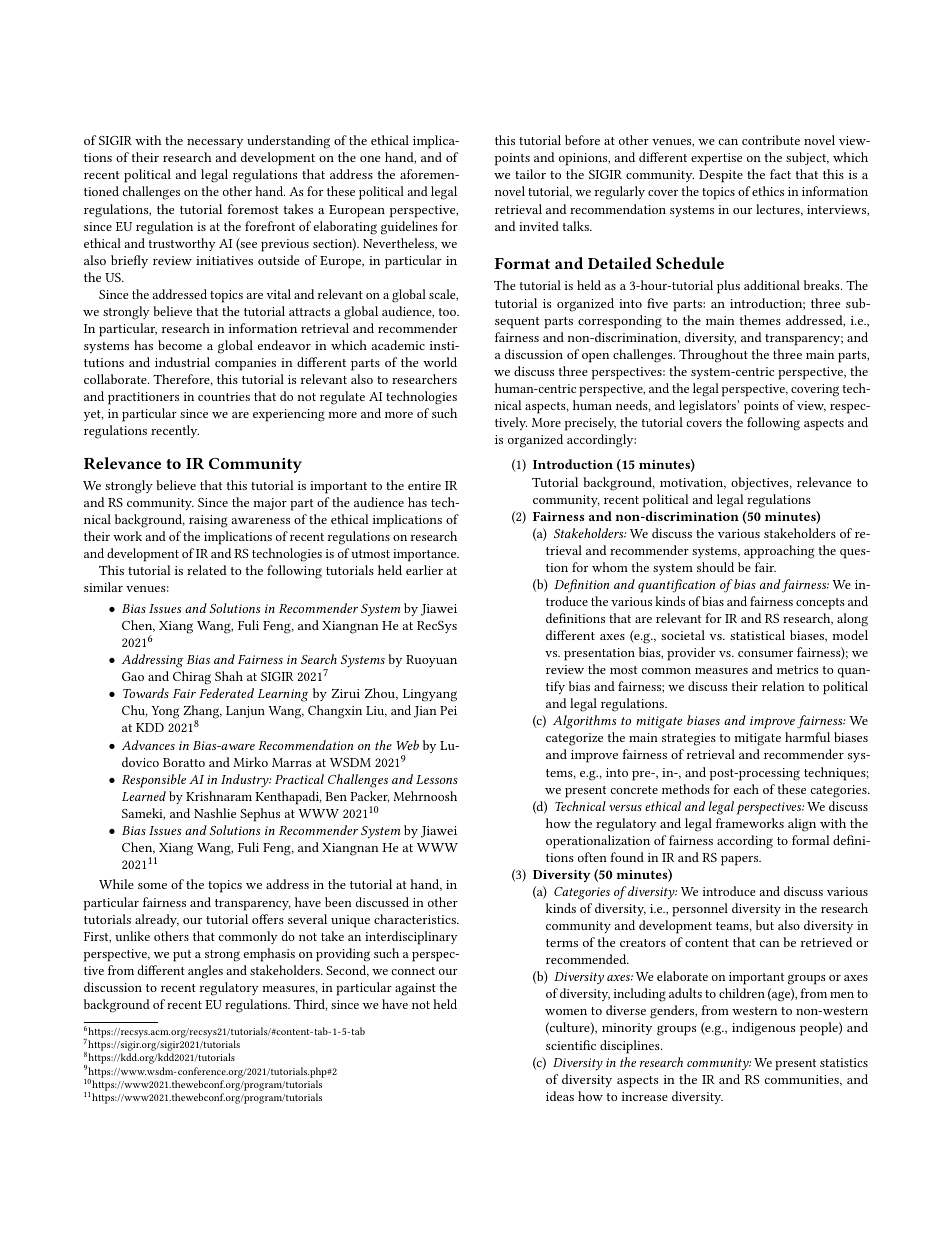  Describe the element at coordinates (215, 143) in the image. I see `necessary` at that location.
